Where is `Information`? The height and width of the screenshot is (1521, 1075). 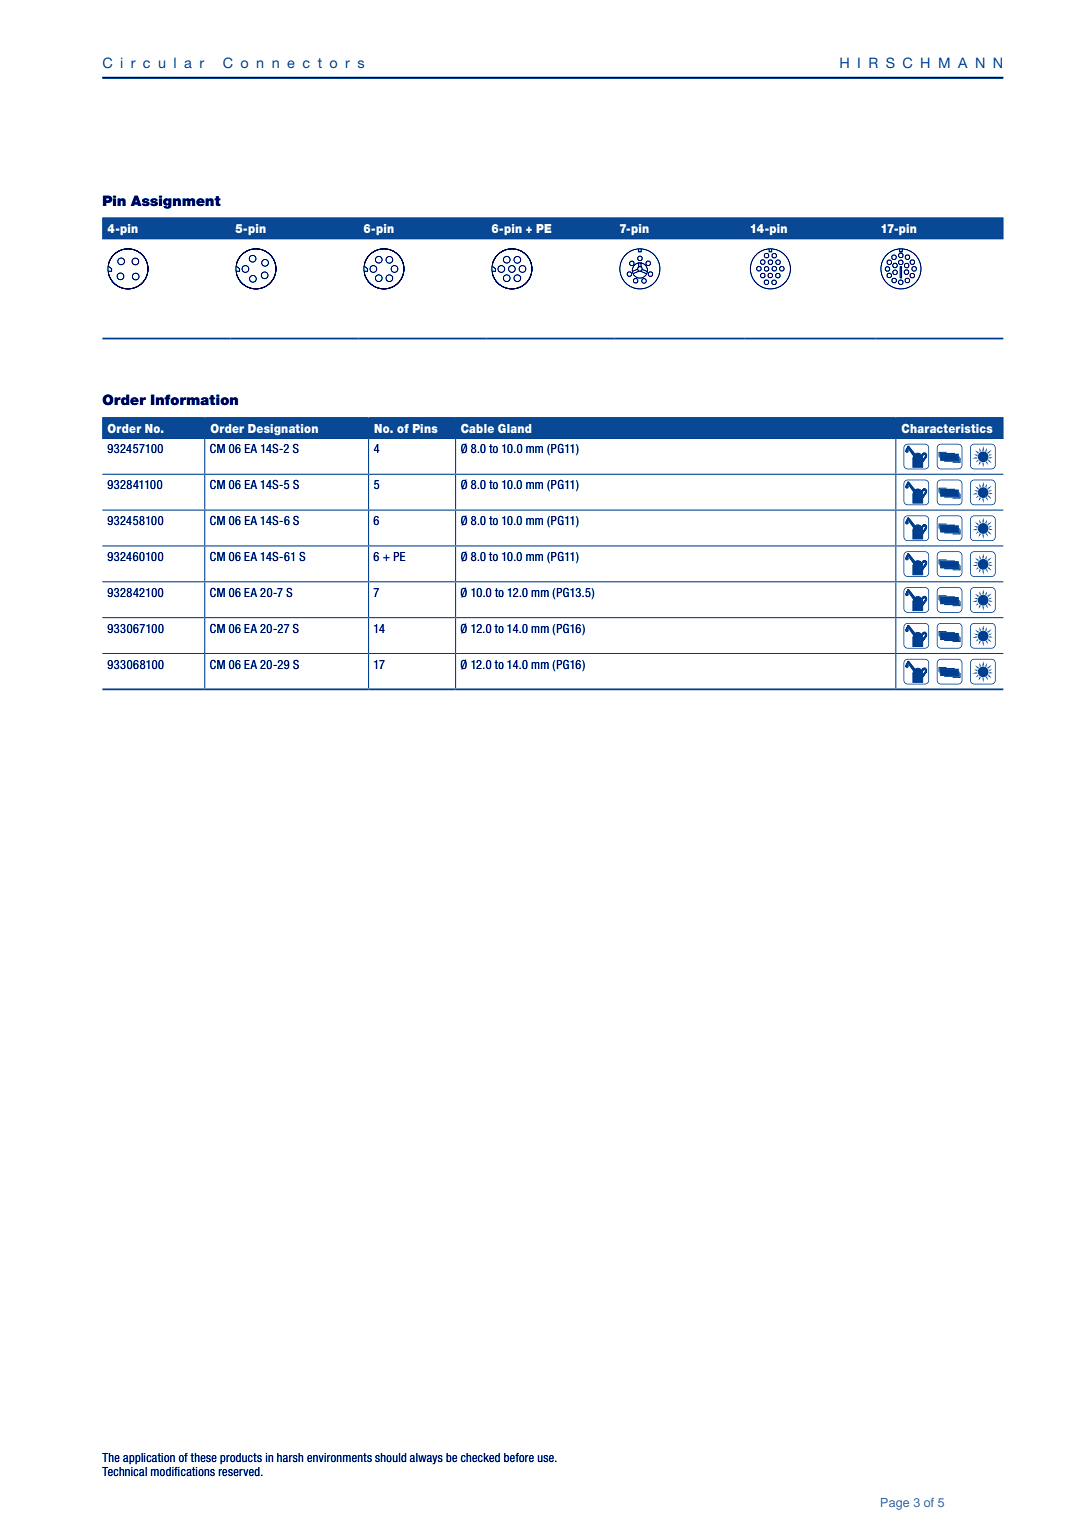
Information is located at coordinates (194, 400).
